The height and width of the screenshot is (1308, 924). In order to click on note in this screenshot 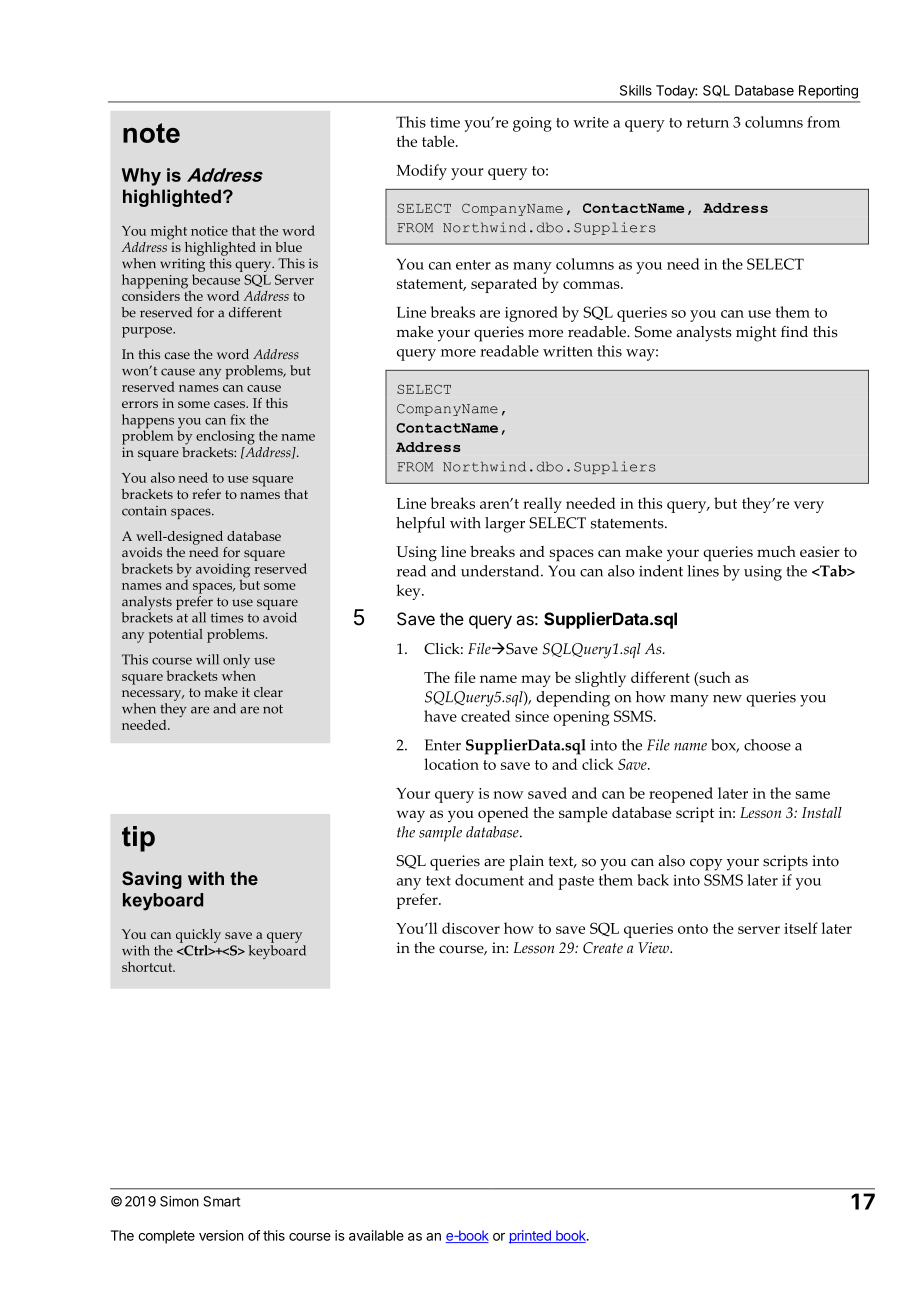, I will do `click(151, 133)`.
